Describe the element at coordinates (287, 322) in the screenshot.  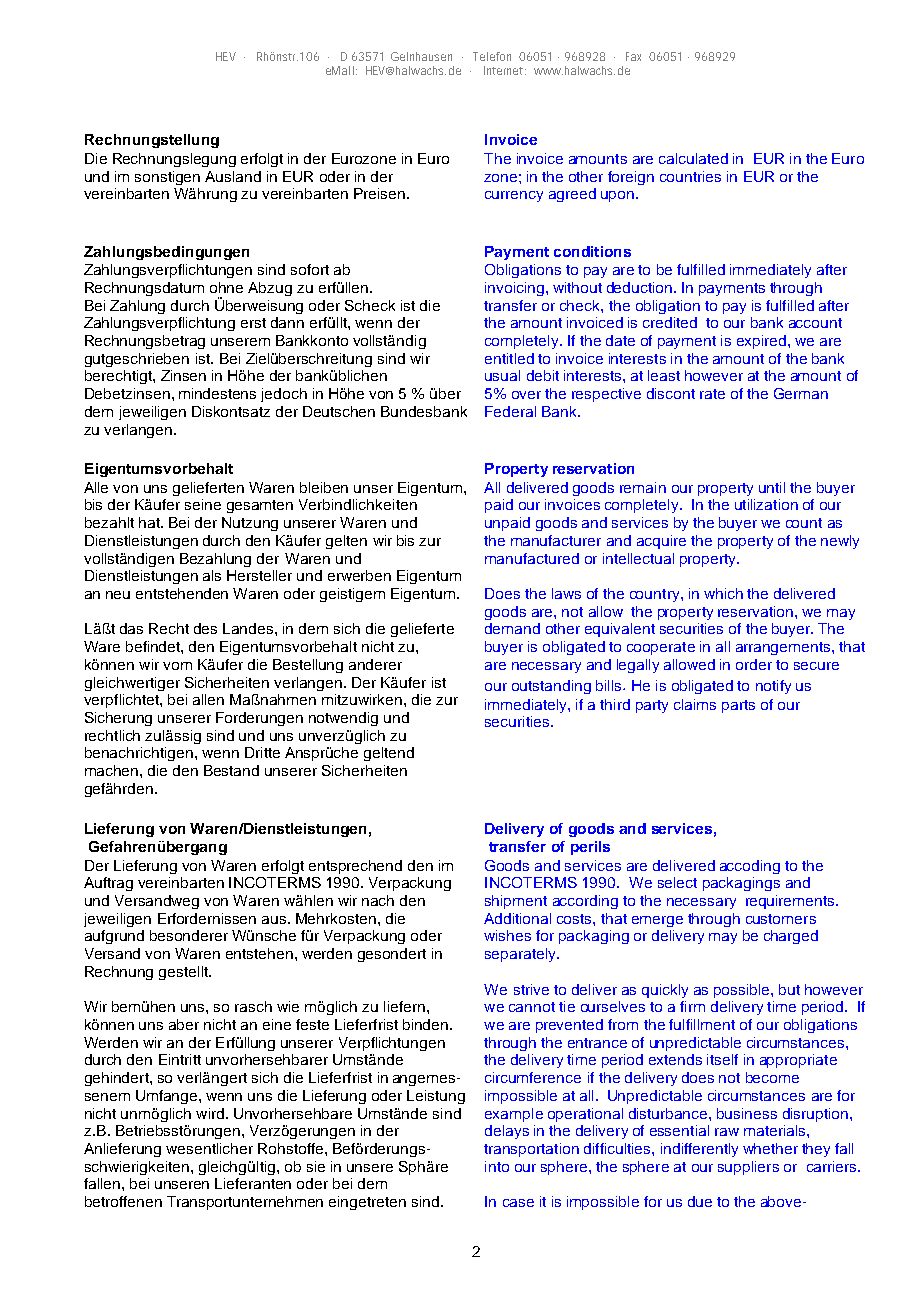
I see `dann` at that location.
